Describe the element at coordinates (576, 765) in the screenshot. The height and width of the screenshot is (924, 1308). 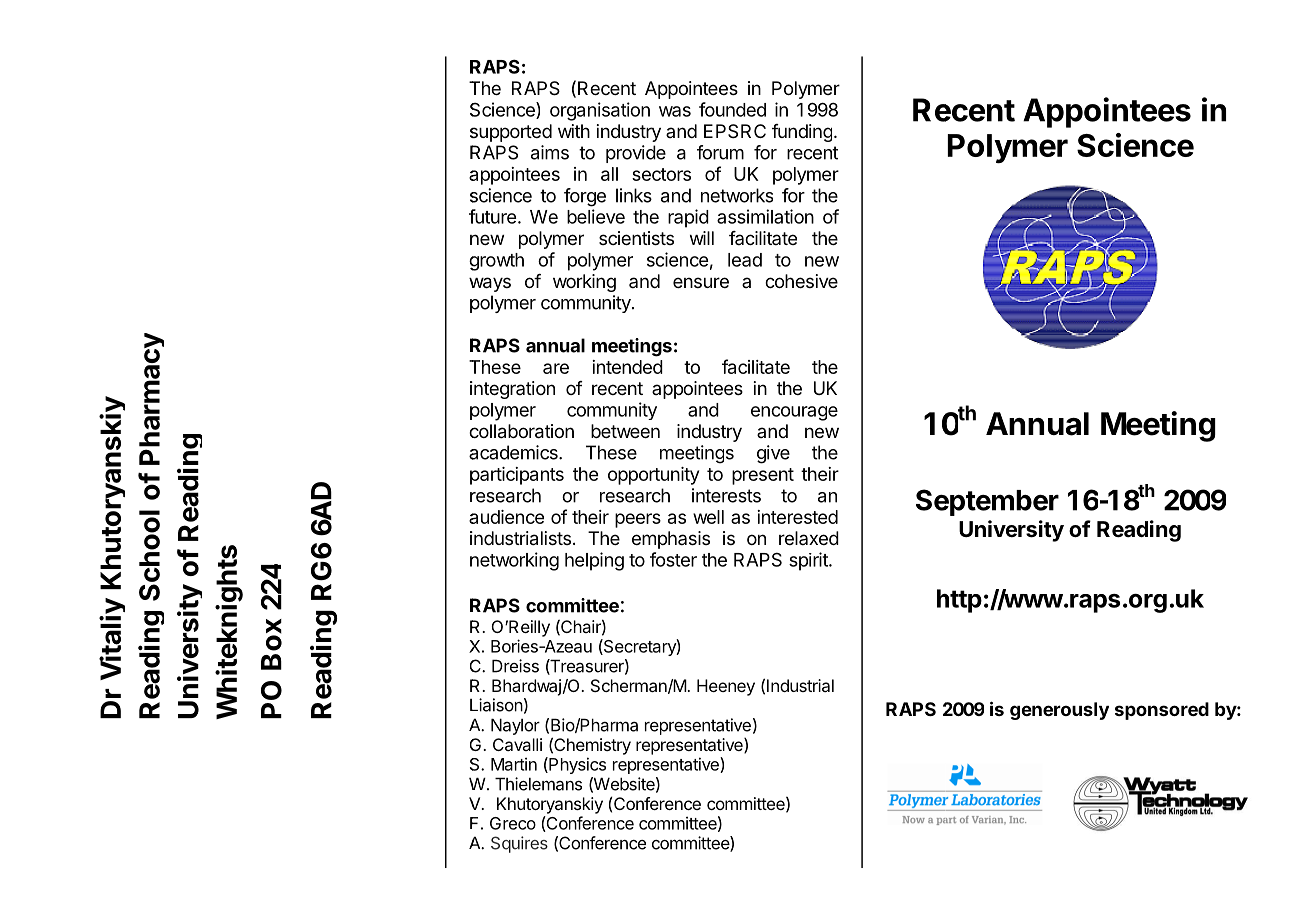
I see `Physics` at that location.
